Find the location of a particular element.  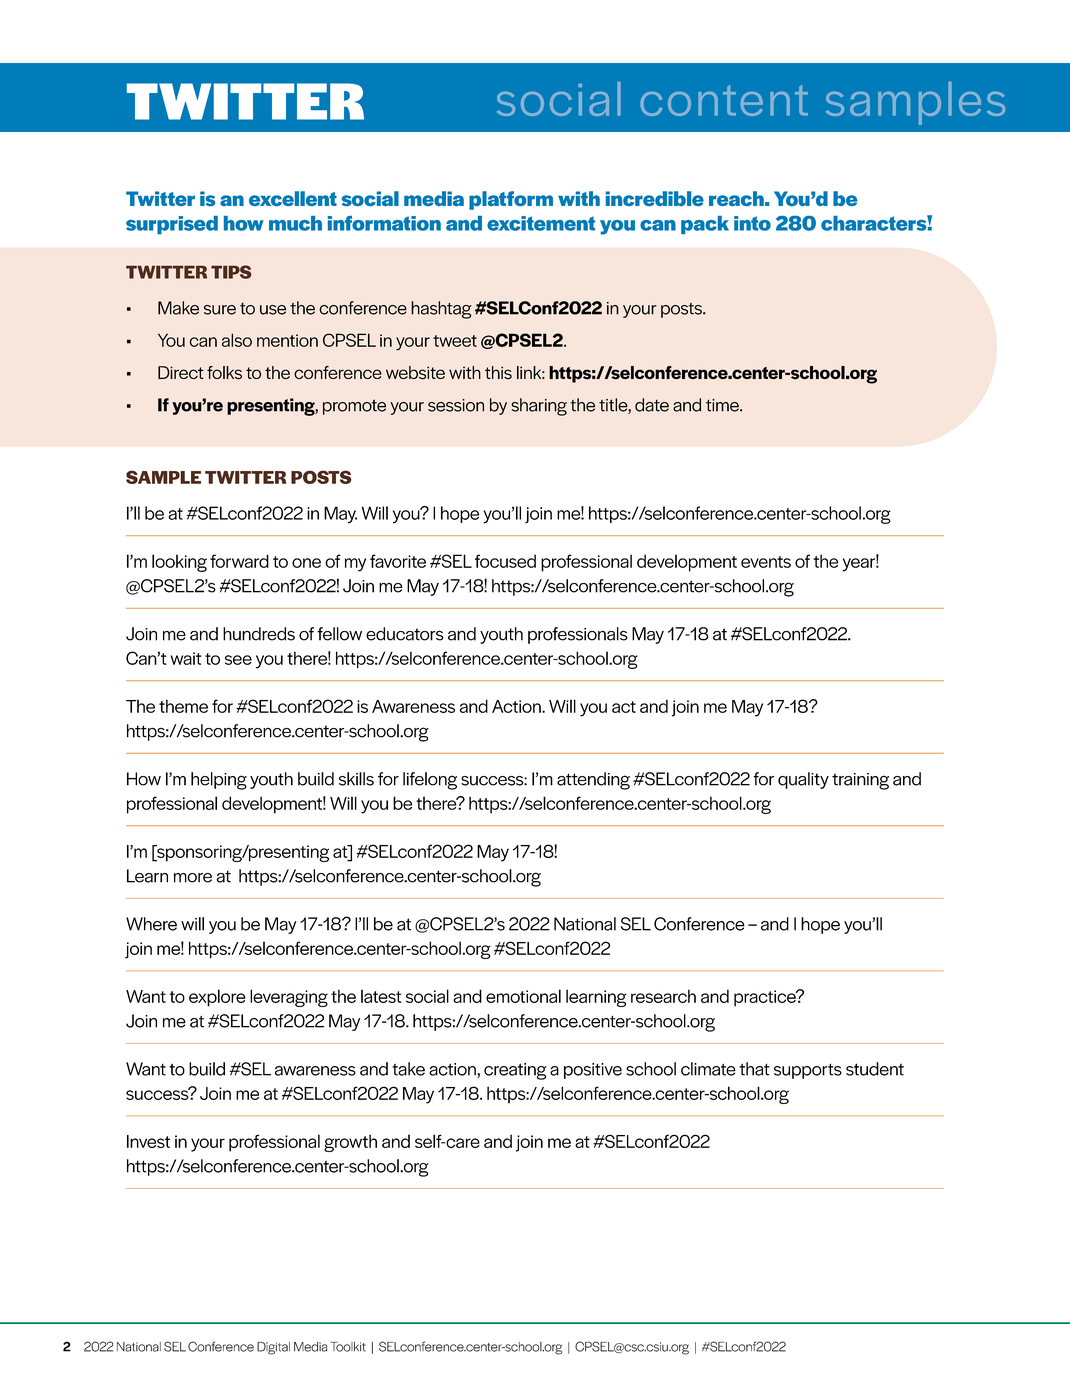

content is located at coordinates (724, 100).
